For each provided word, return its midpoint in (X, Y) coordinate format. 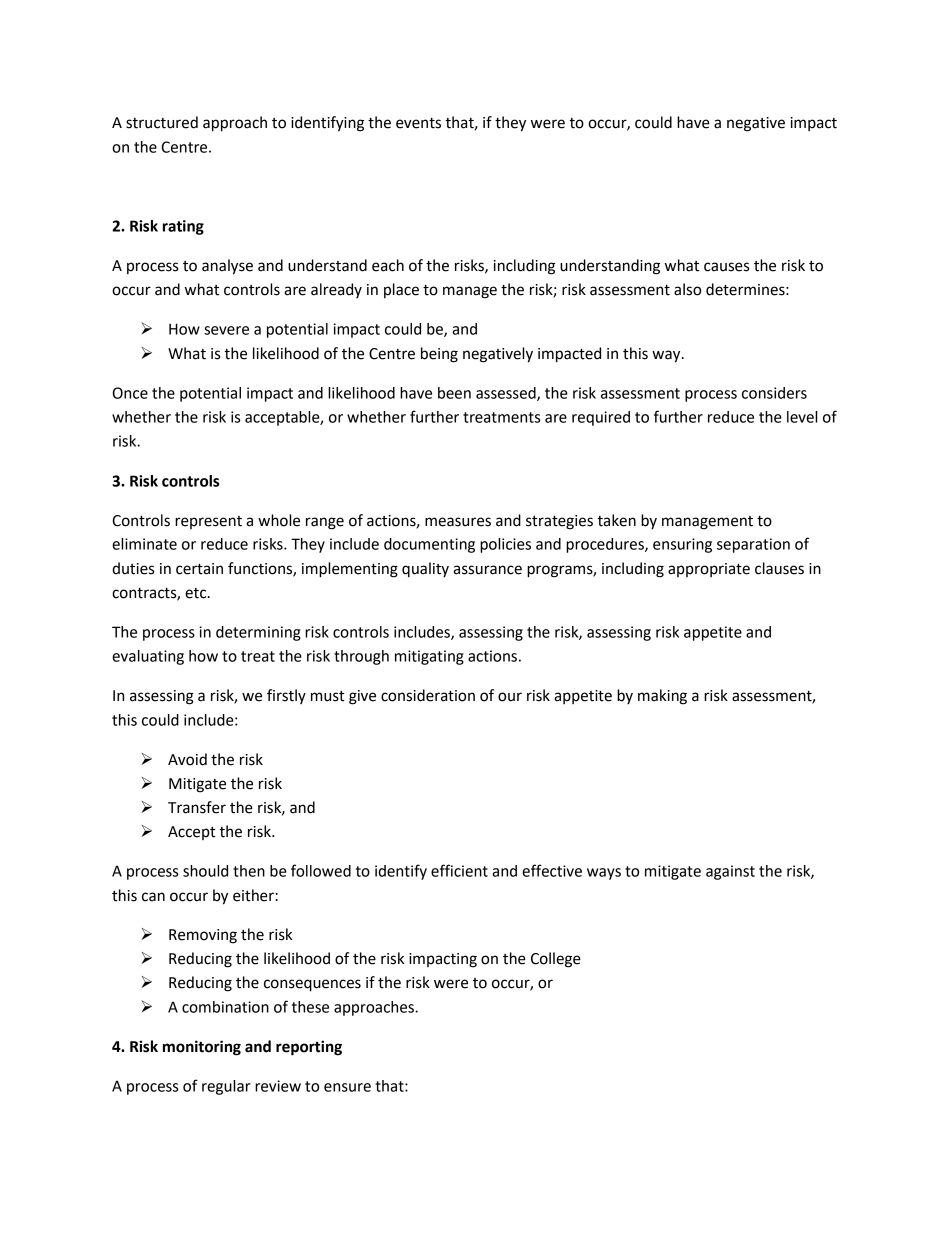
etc (197, 593)
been (454, 393)
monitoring (202, 1048)
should (205, 871)
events (418, 123)
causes (726, 267)
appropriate (709, 570)
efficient (459, 870)
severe (226, 330)
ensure (347, 1087)
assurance (487, 570)
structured (162, 122)
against (730, 872)
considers (774, 393)
